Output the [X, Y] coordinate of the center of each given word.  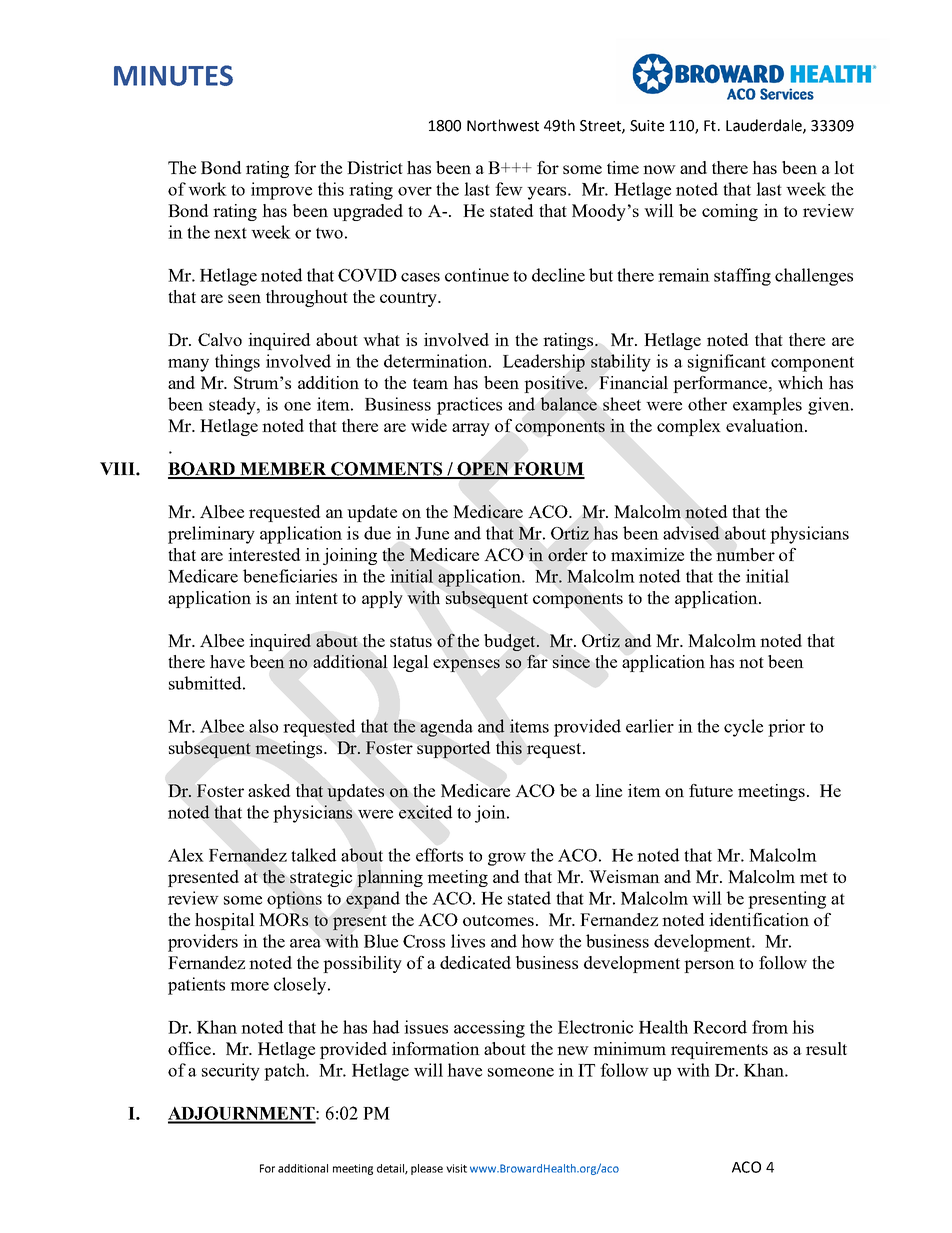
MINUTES [173, 75]
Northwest [503, 125]
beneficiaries [290, 576]
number [745, 554]
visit [456, 1168]
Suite [647, 126]
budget [511, 642]
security [231, 1072]
